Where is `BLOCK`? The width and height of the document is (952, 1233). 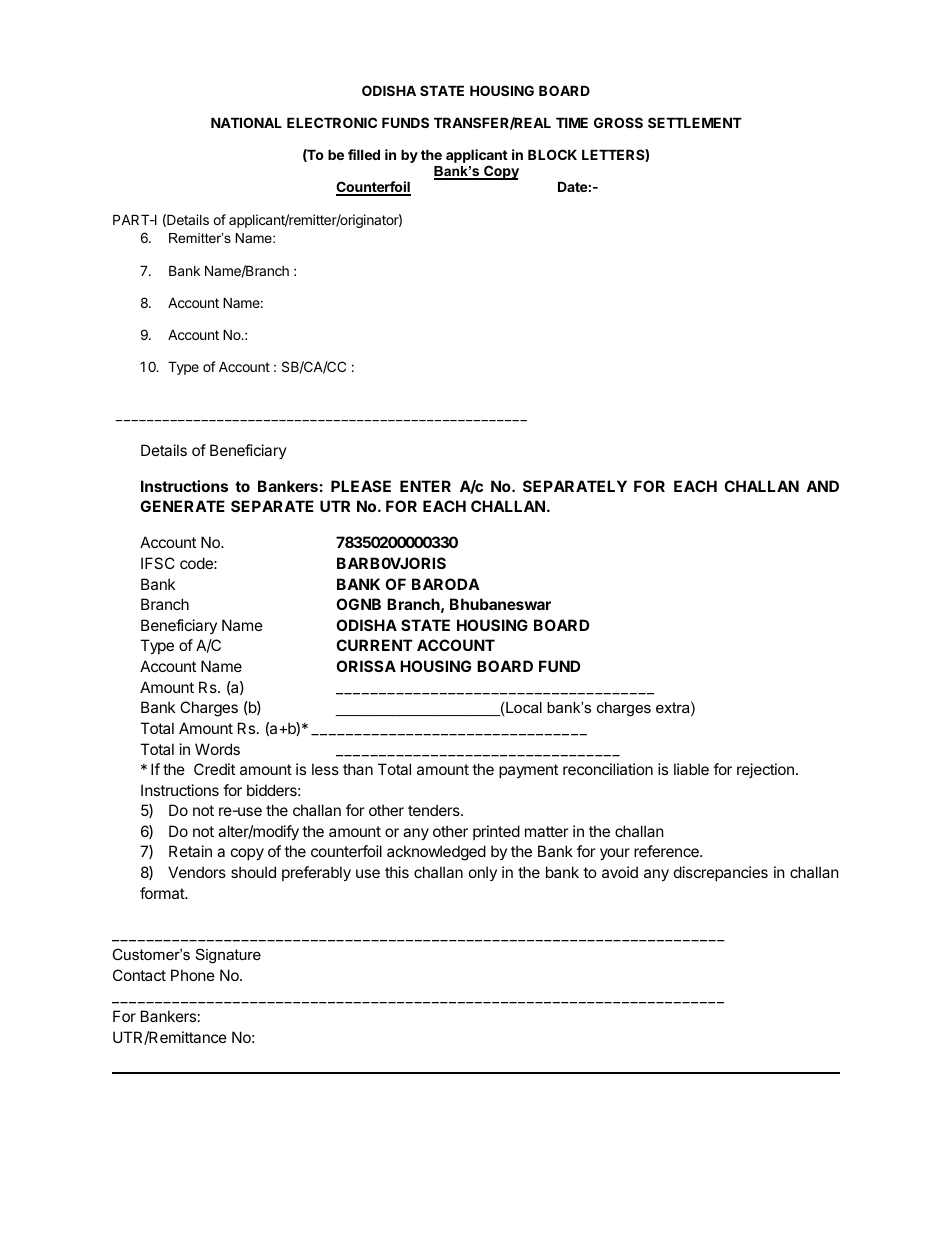
BLOCK is located at coordinates (552, 154).
